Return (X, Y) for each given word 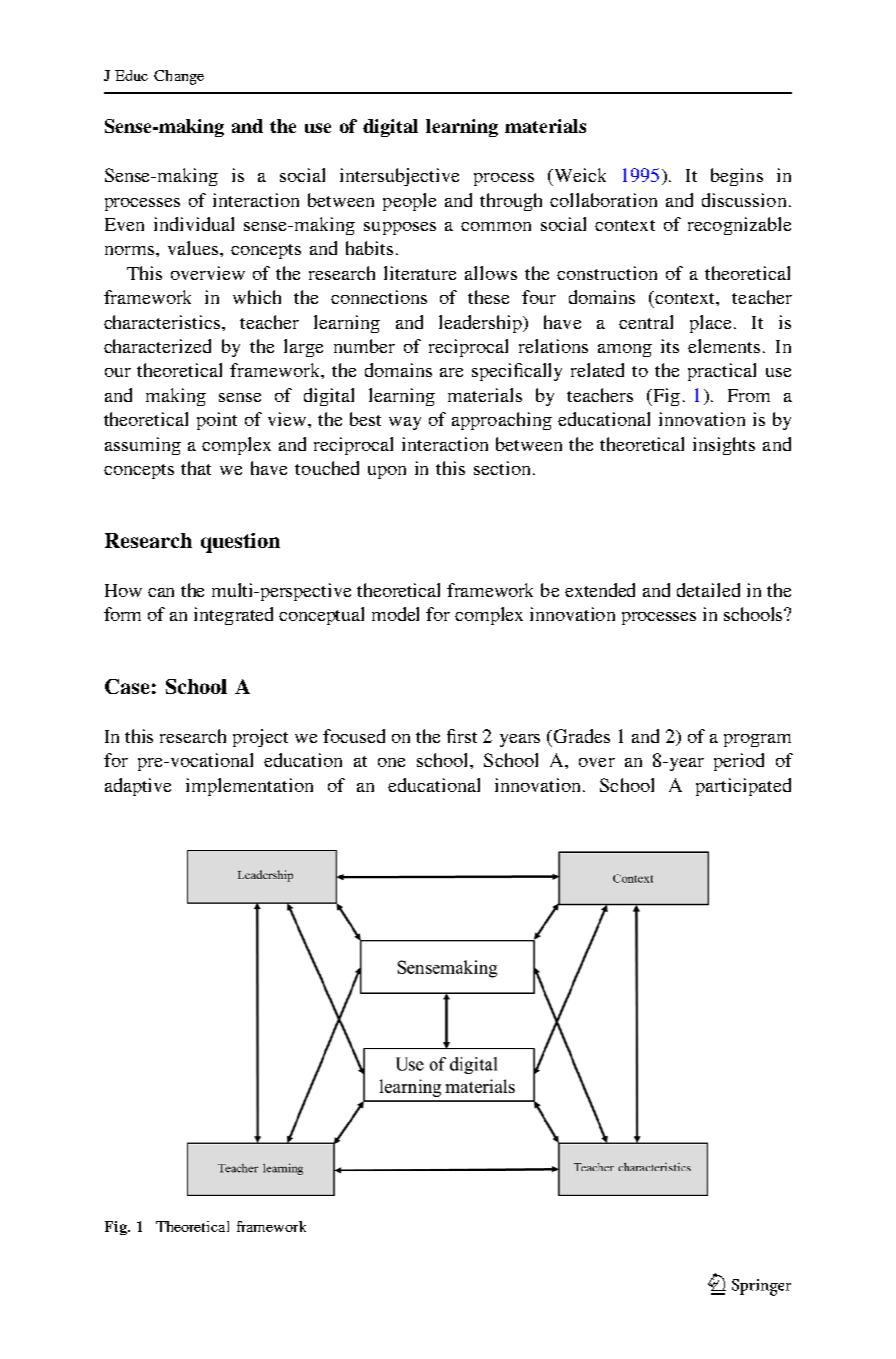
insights (724, 446)
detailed (708, 590)
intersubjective (399, 177)
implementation (249, 787)
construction (607, 273)
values (194, 248)
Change (179, 77)
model (395, 614)
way (405, 423)
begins (737, 177)
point (217, 421)
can (161, 592)
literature (420, 273)
